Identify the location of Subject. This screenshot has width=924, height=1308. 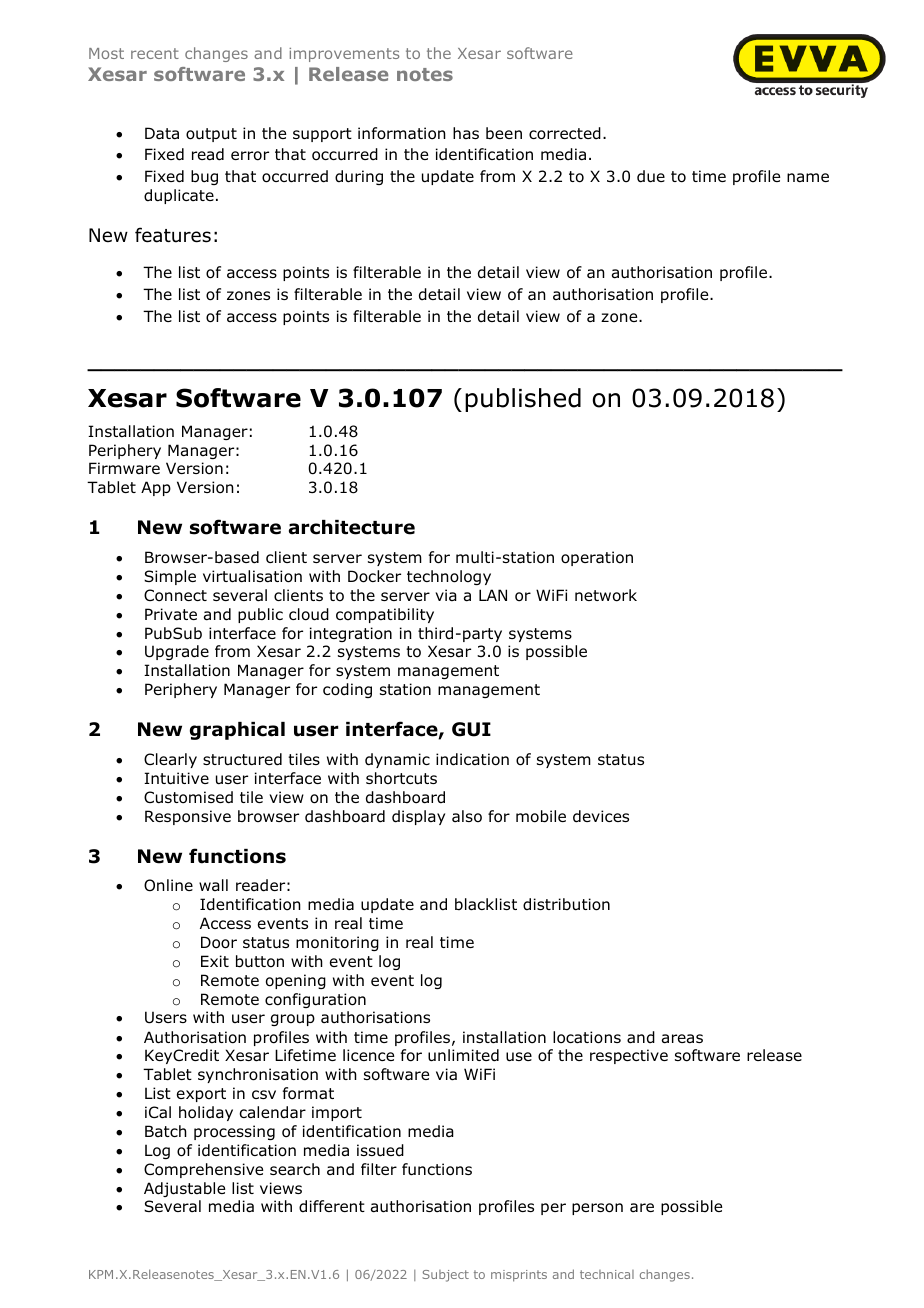
(445, 1276).
